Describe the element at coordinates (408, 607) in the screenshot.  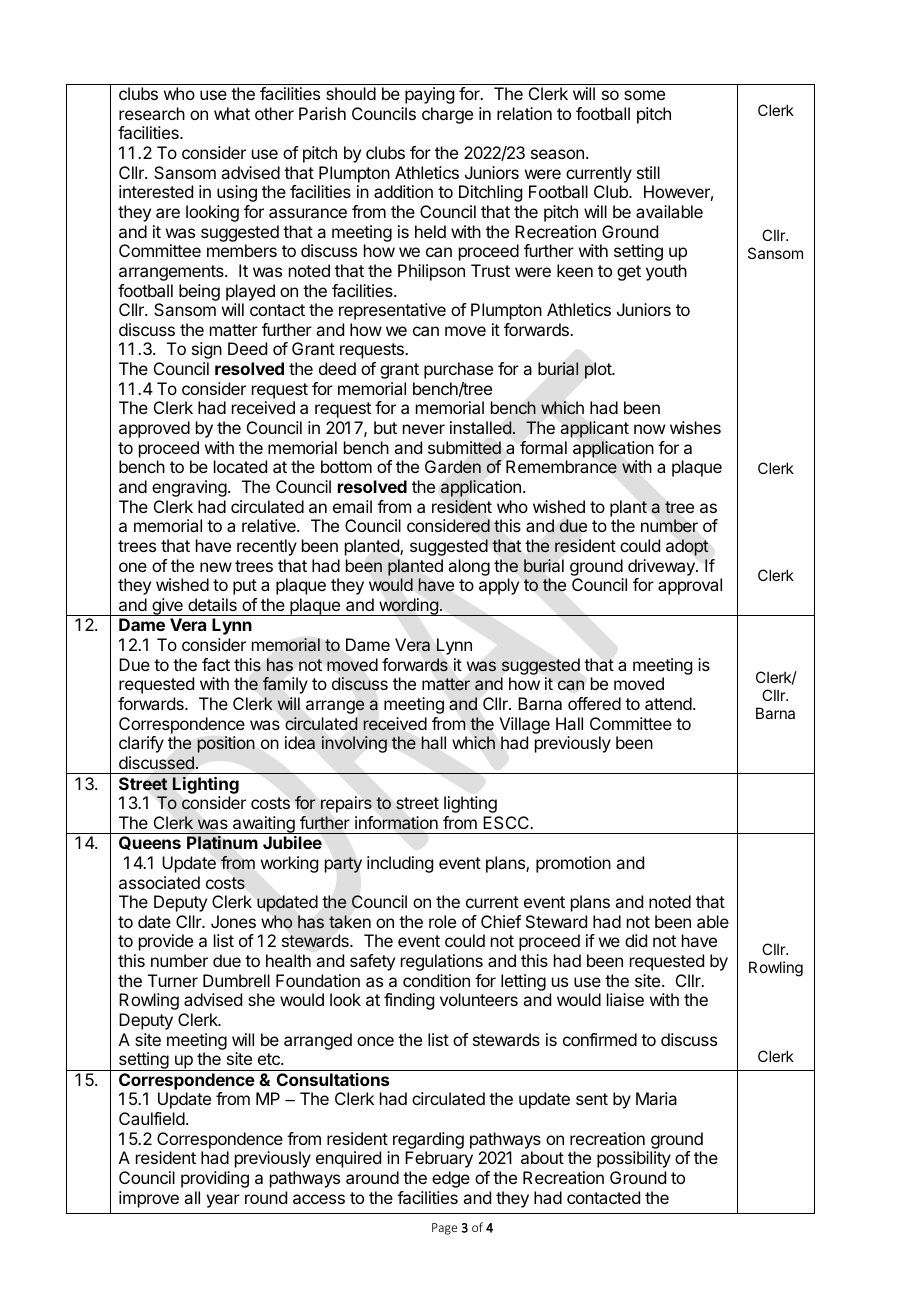
I see `wording` at that location.
